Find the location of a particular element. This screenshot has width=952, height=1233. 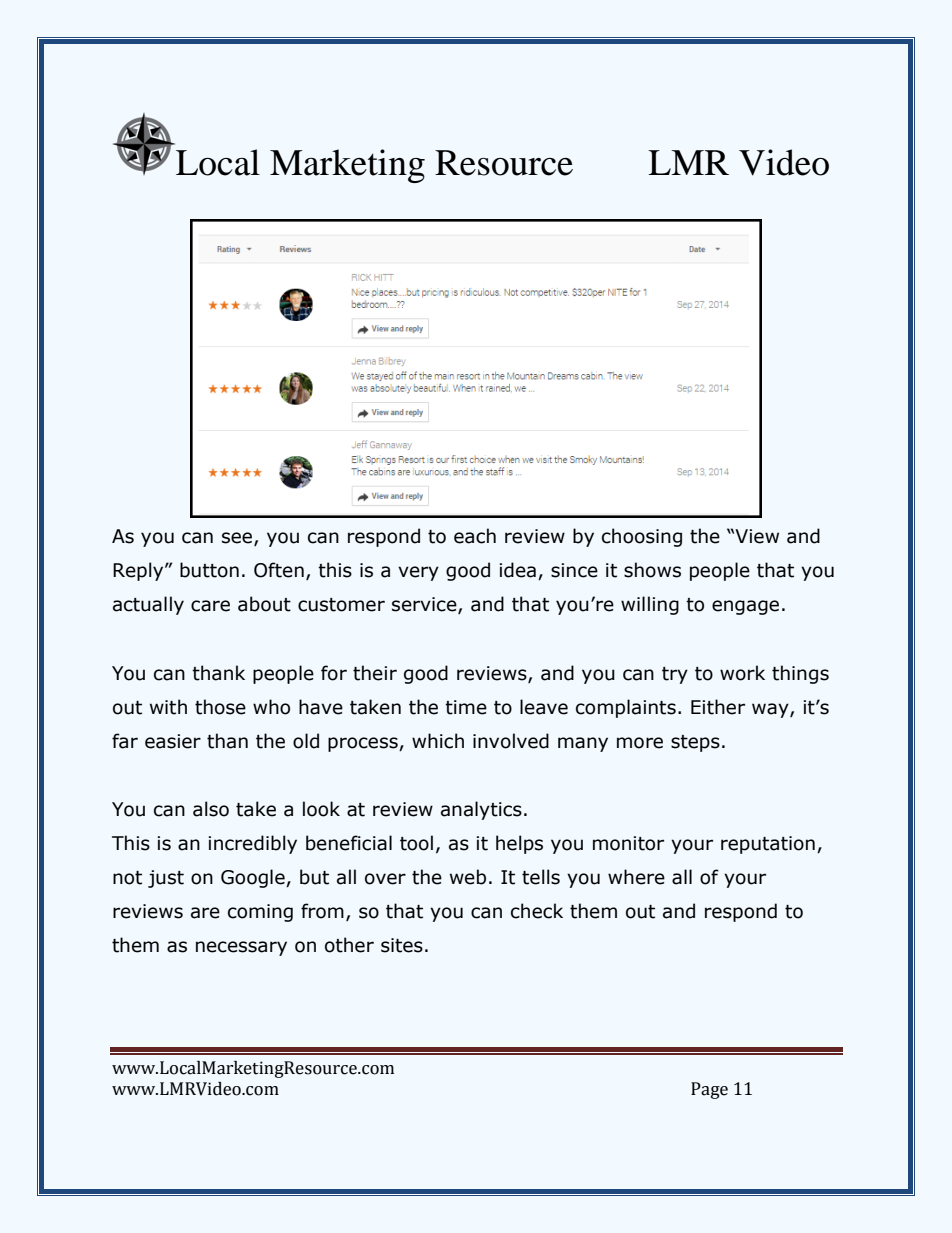

coming is located at coordinates (260, 913).
